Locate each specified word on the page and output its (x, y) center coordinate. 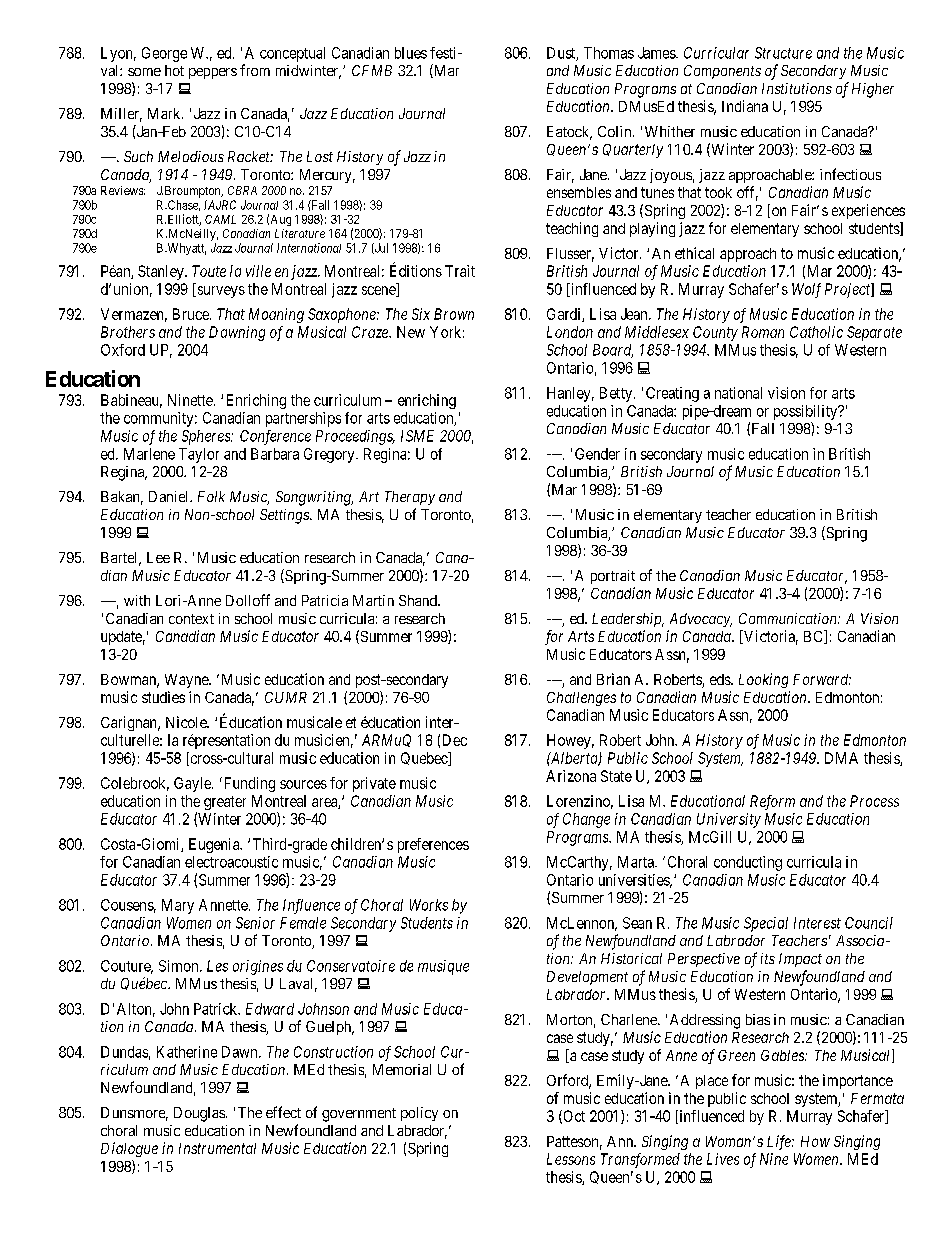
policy (419, 1114)
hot (174, 70)
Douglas (199, 1114)
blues (411, 53)
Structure (783, 53)
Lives (723, 1159)
